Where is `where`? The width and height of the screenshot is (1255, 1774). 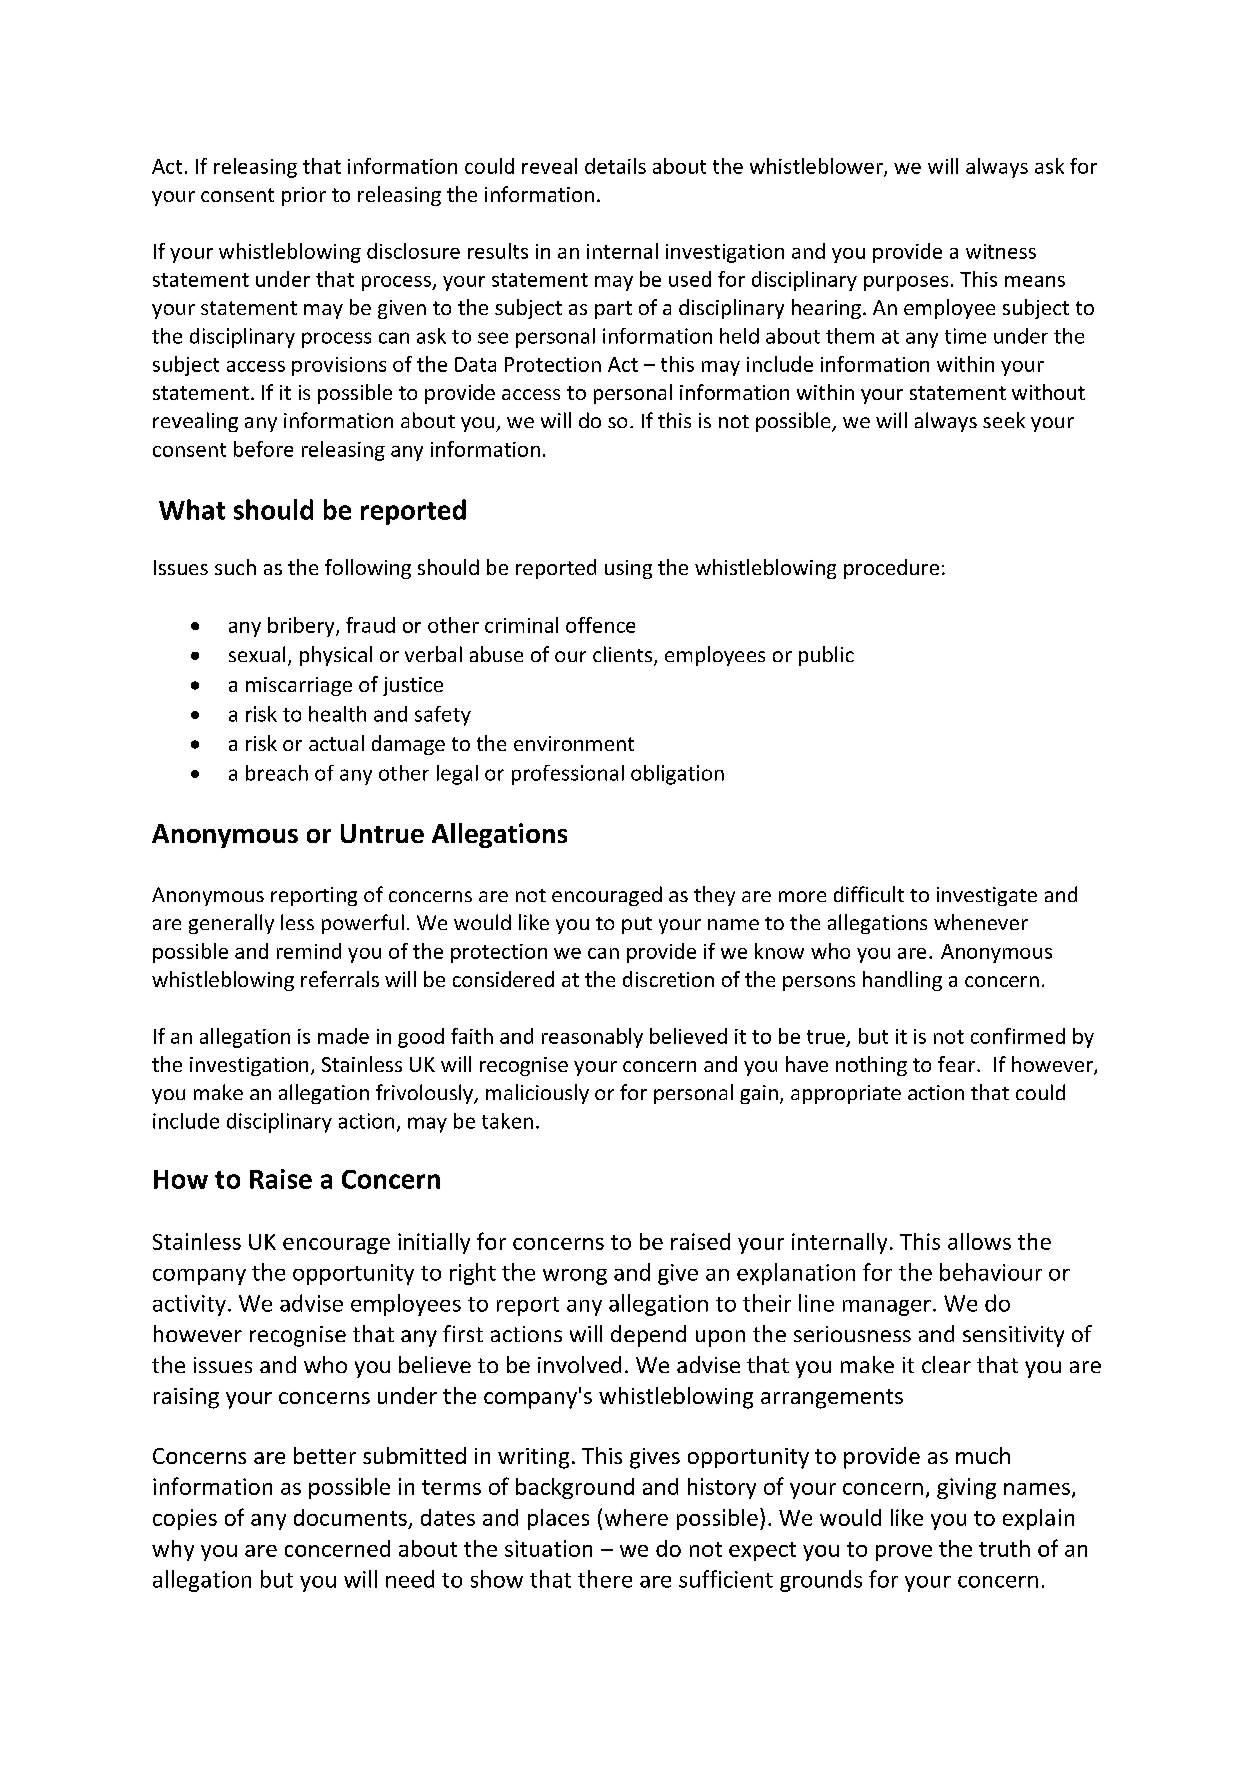
where is located at coordinates (636, 1517).
